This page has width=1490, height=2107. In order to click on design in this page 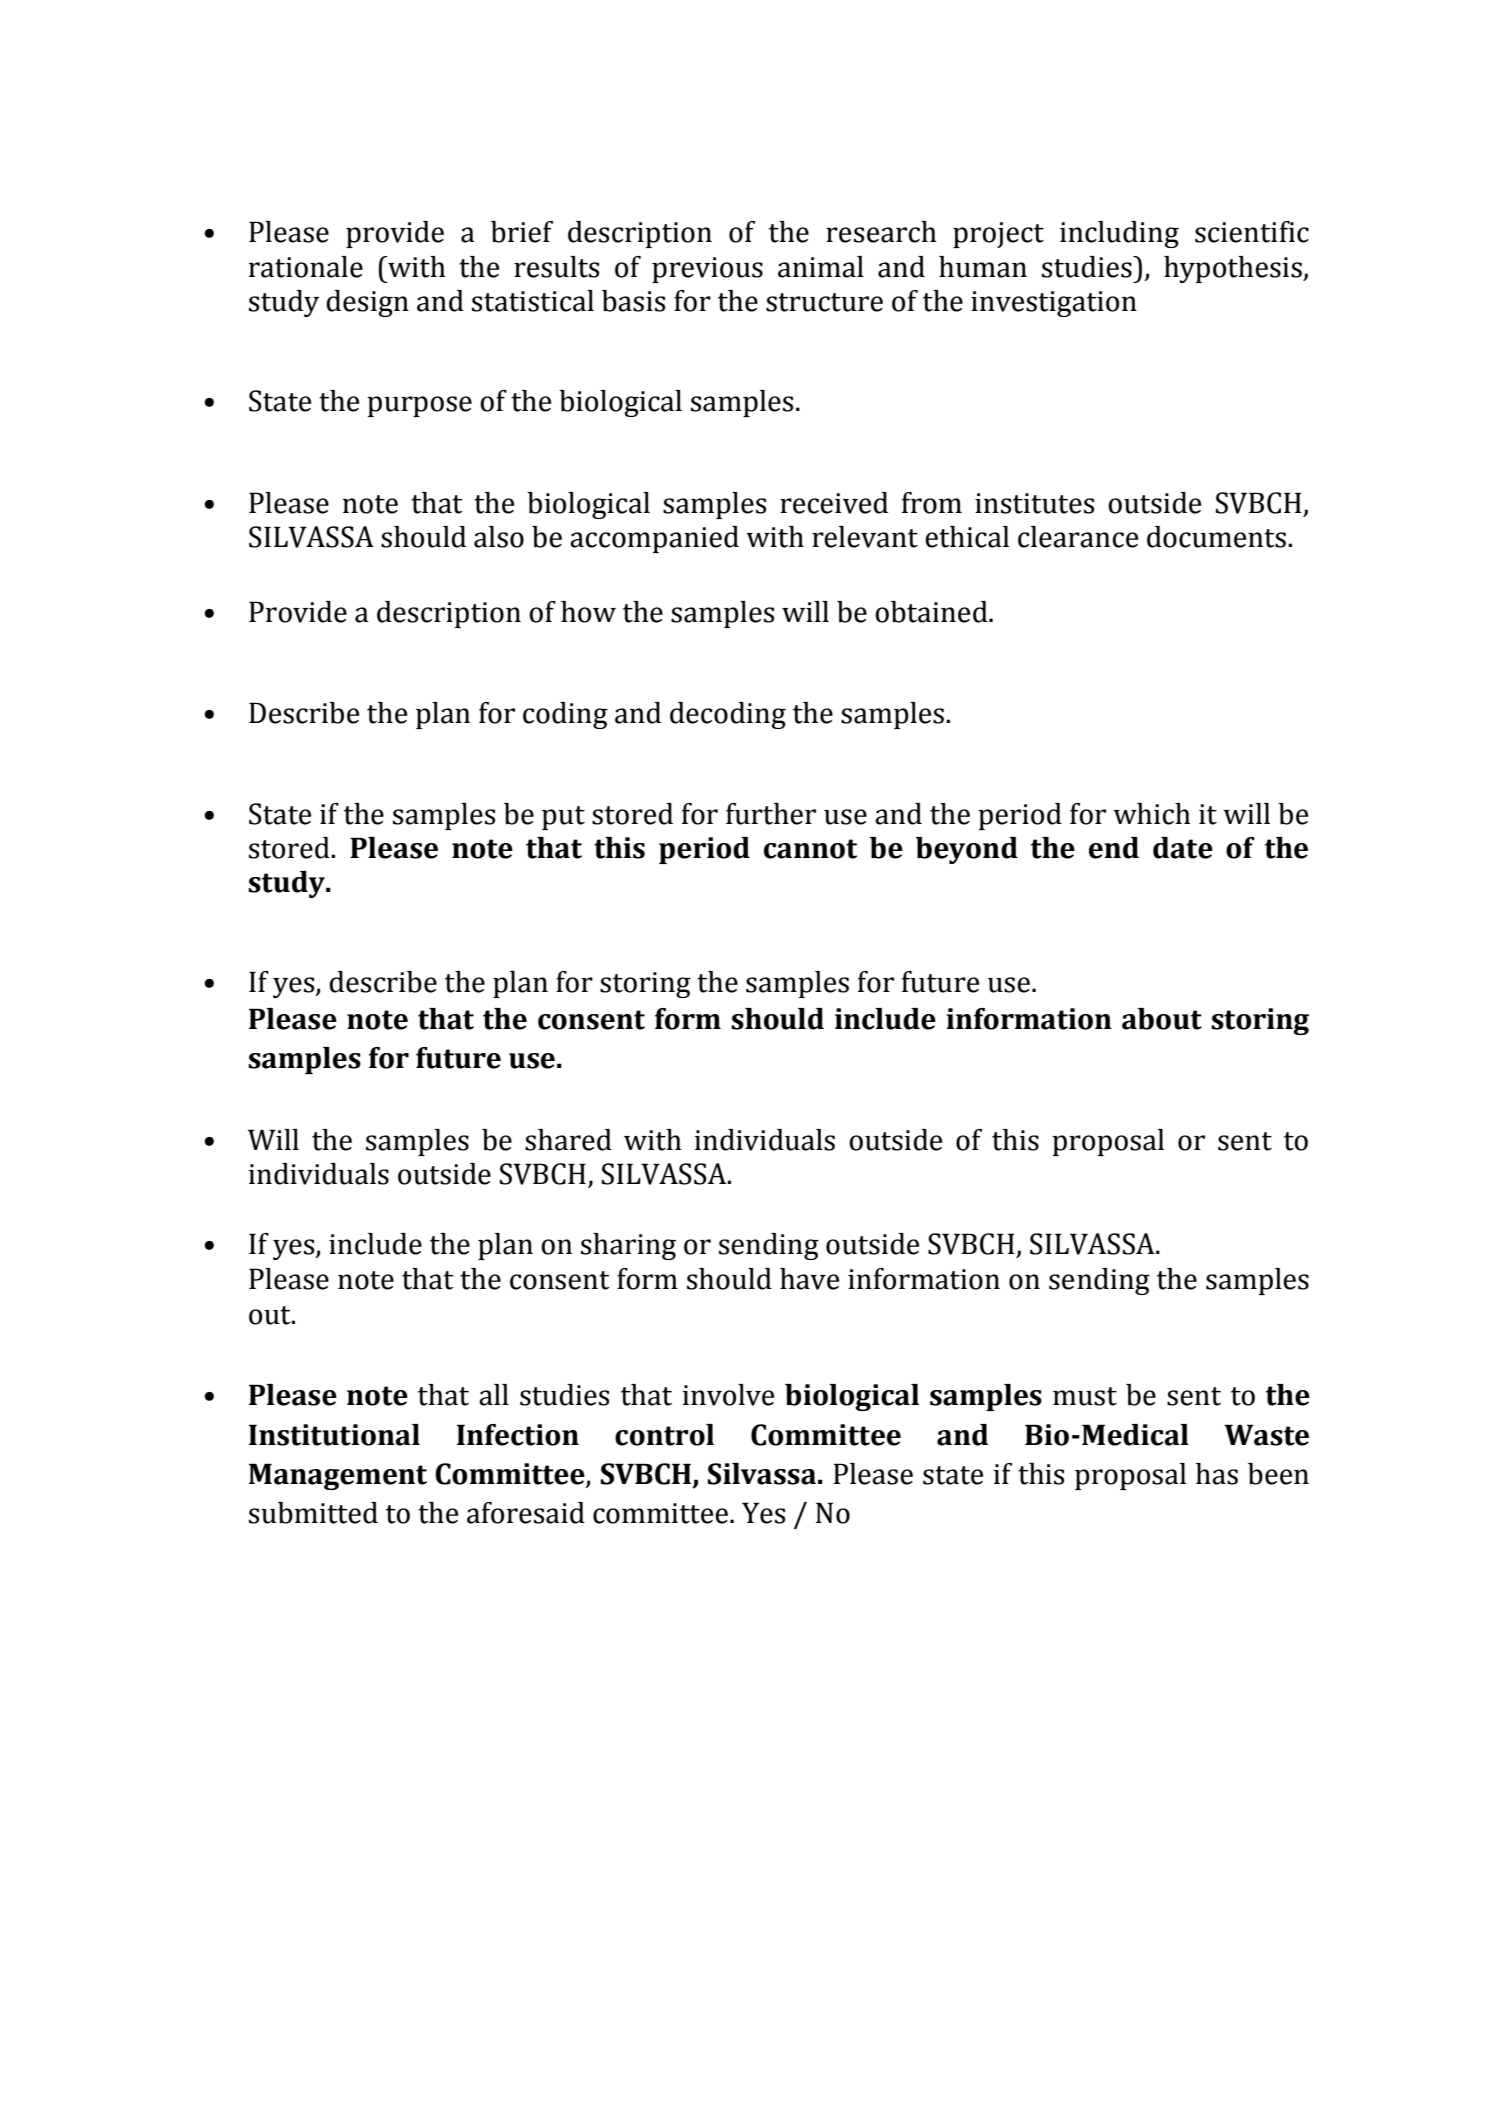, I will do `click(367, 303)`.
